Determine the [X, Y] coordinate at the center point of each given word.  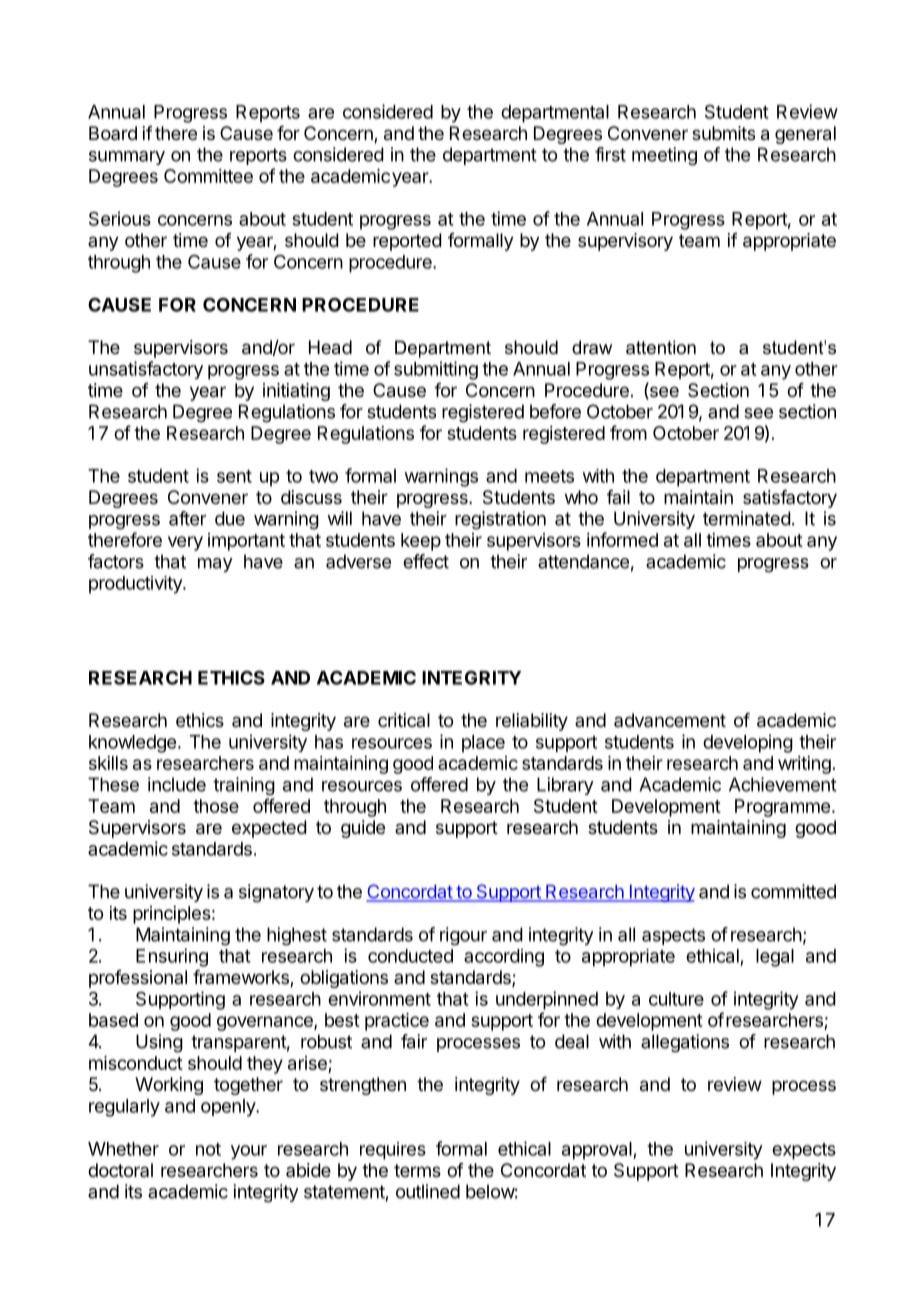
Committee [208, 176]
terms [417, 1170]
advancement [670, 720]
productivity [136, 585]
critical [404, 720]
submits [723, 133]
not [208, 1149]
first [610, 154]
